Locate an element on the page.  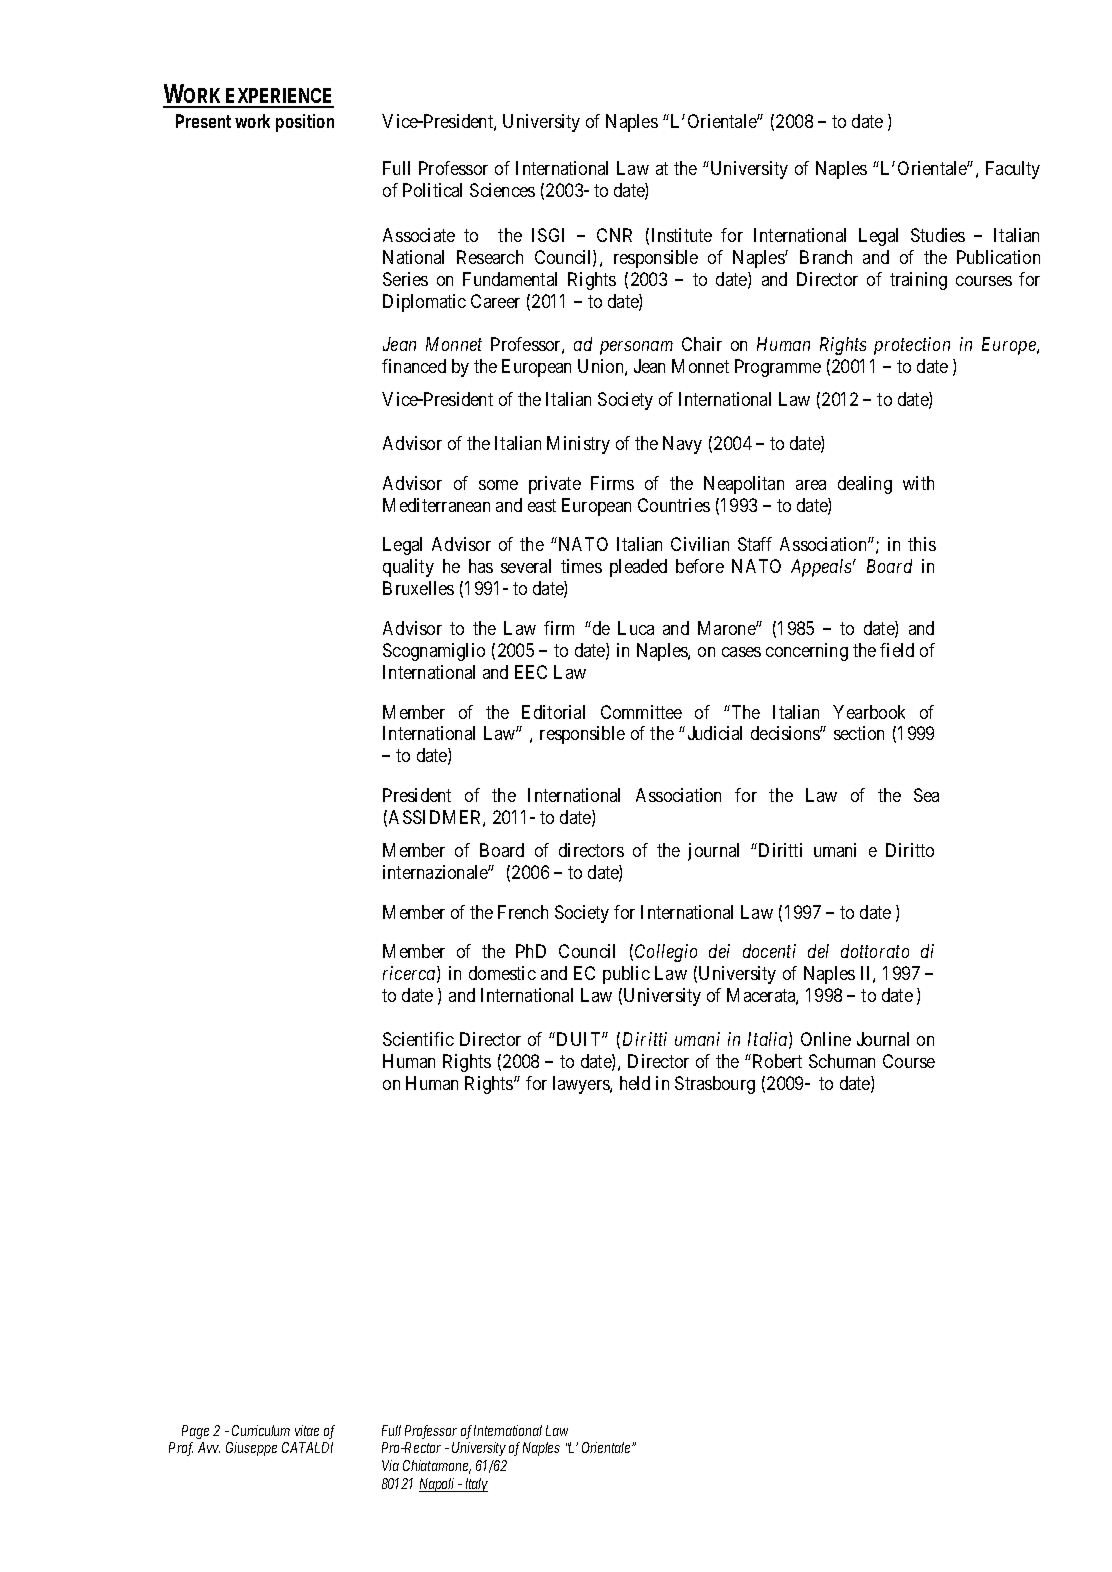
Mediterranean is located at coordinates (436, 505).
